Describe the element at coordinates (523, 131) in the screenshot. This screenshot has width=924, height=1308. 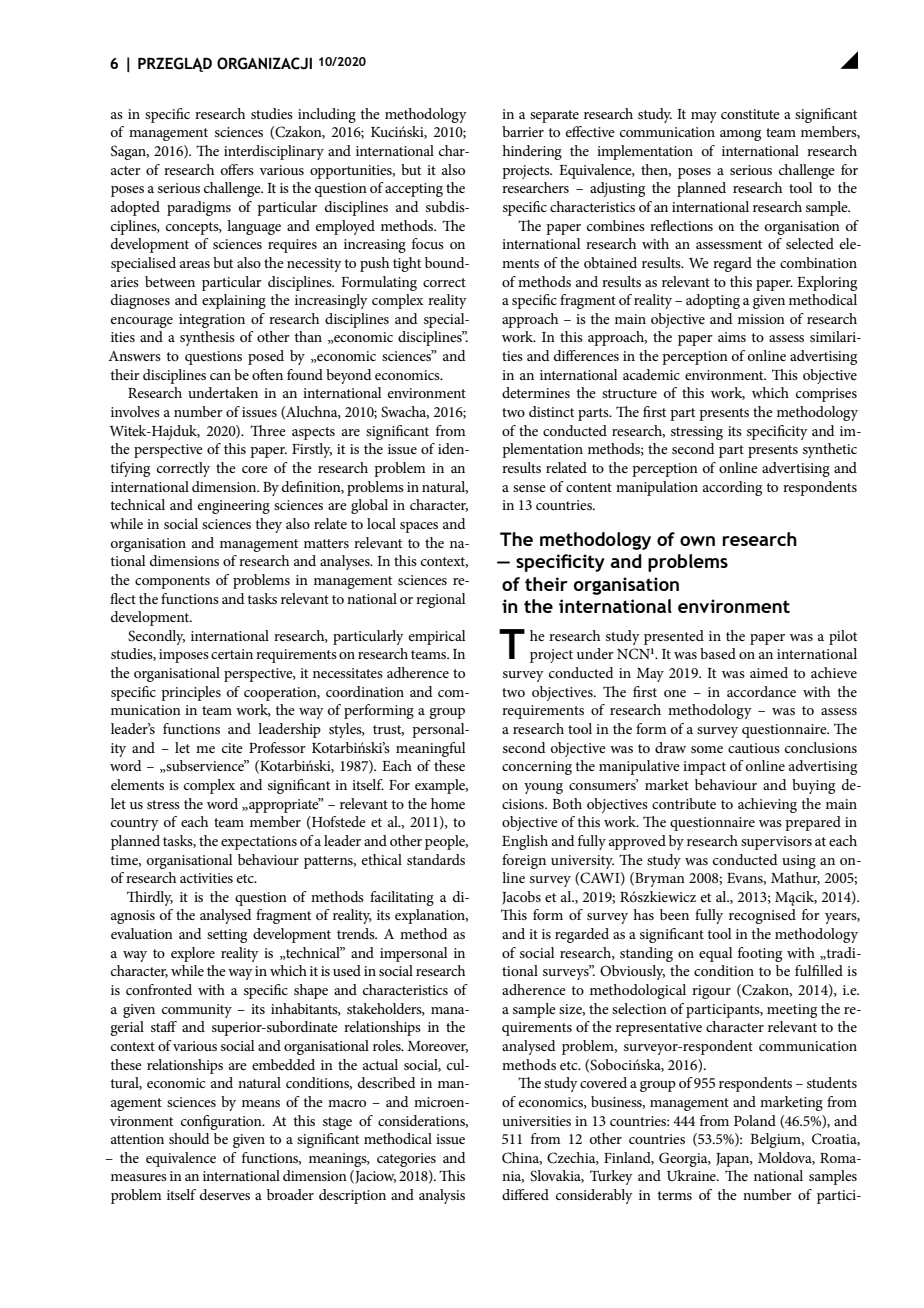
I see `barrier` at that location.
